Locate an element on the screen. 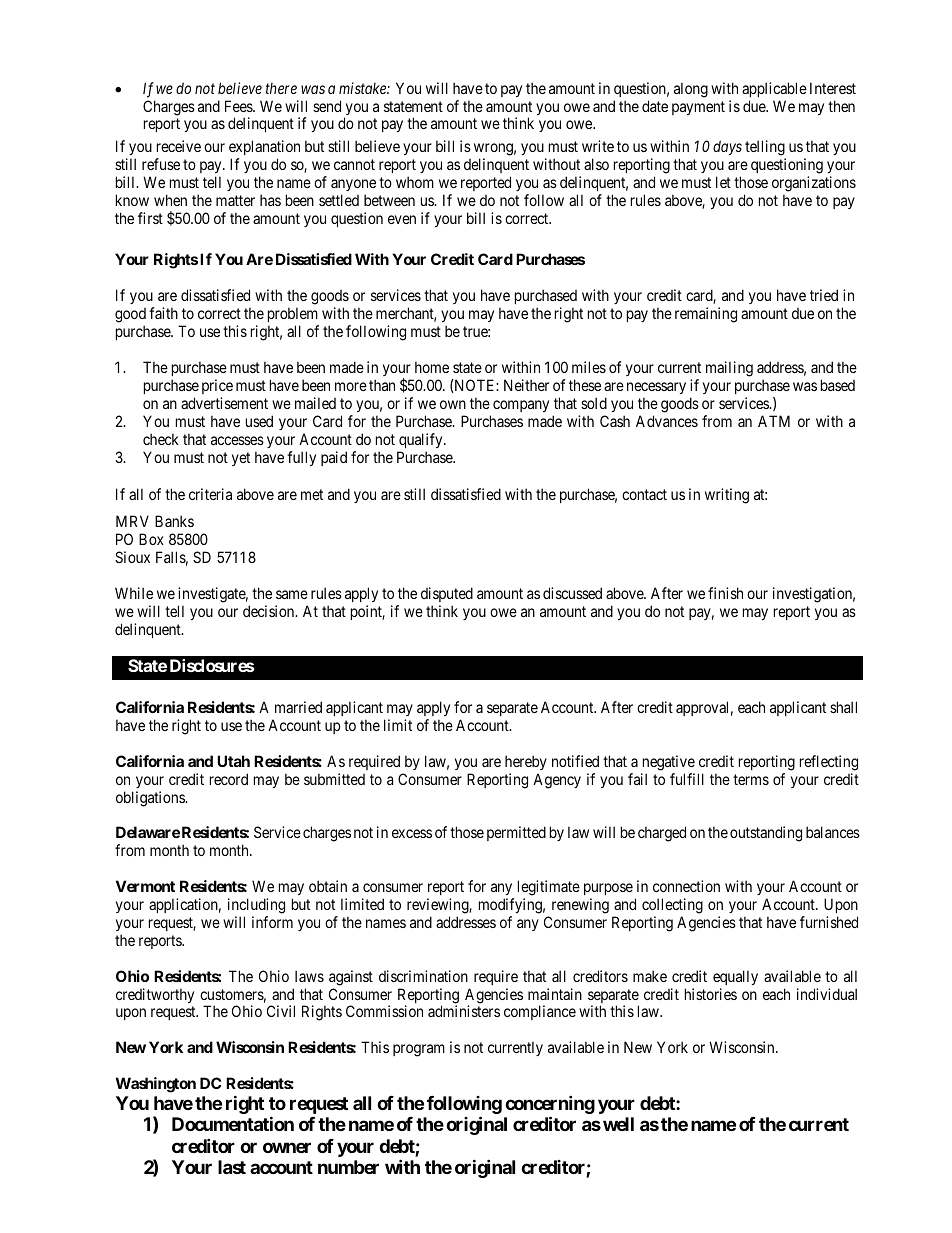 The height and width of the screenshot is (1233, 952). applicable is located at coordinates (774, 89).
